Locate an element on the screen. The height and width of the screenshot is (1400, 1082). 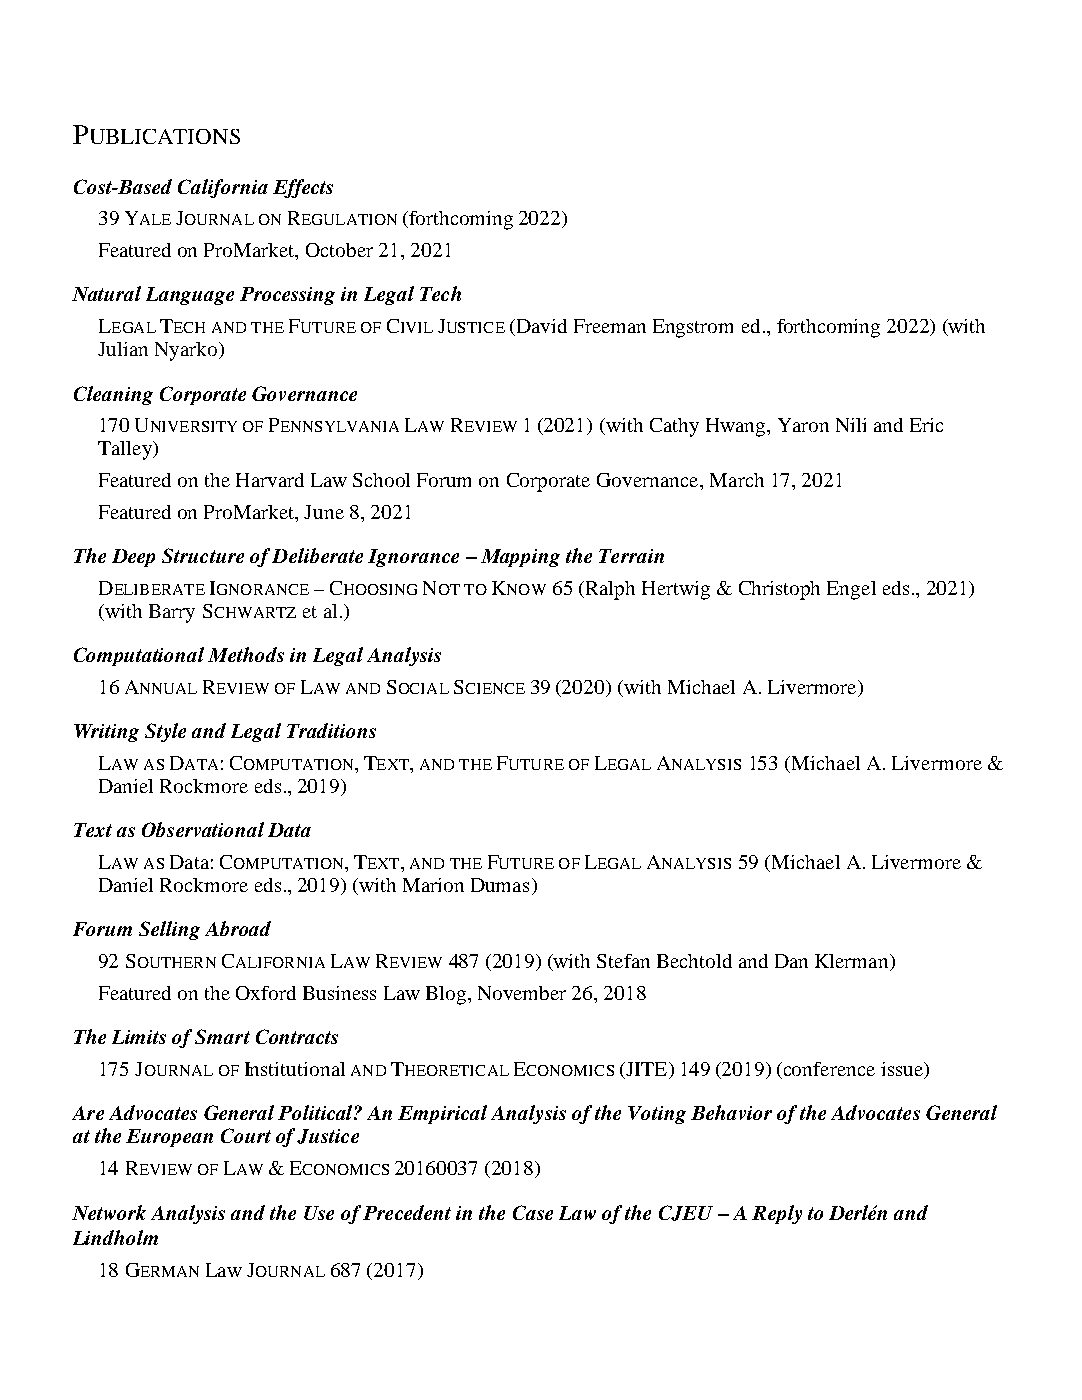
Mapping is located at coordinates (520, 558).
